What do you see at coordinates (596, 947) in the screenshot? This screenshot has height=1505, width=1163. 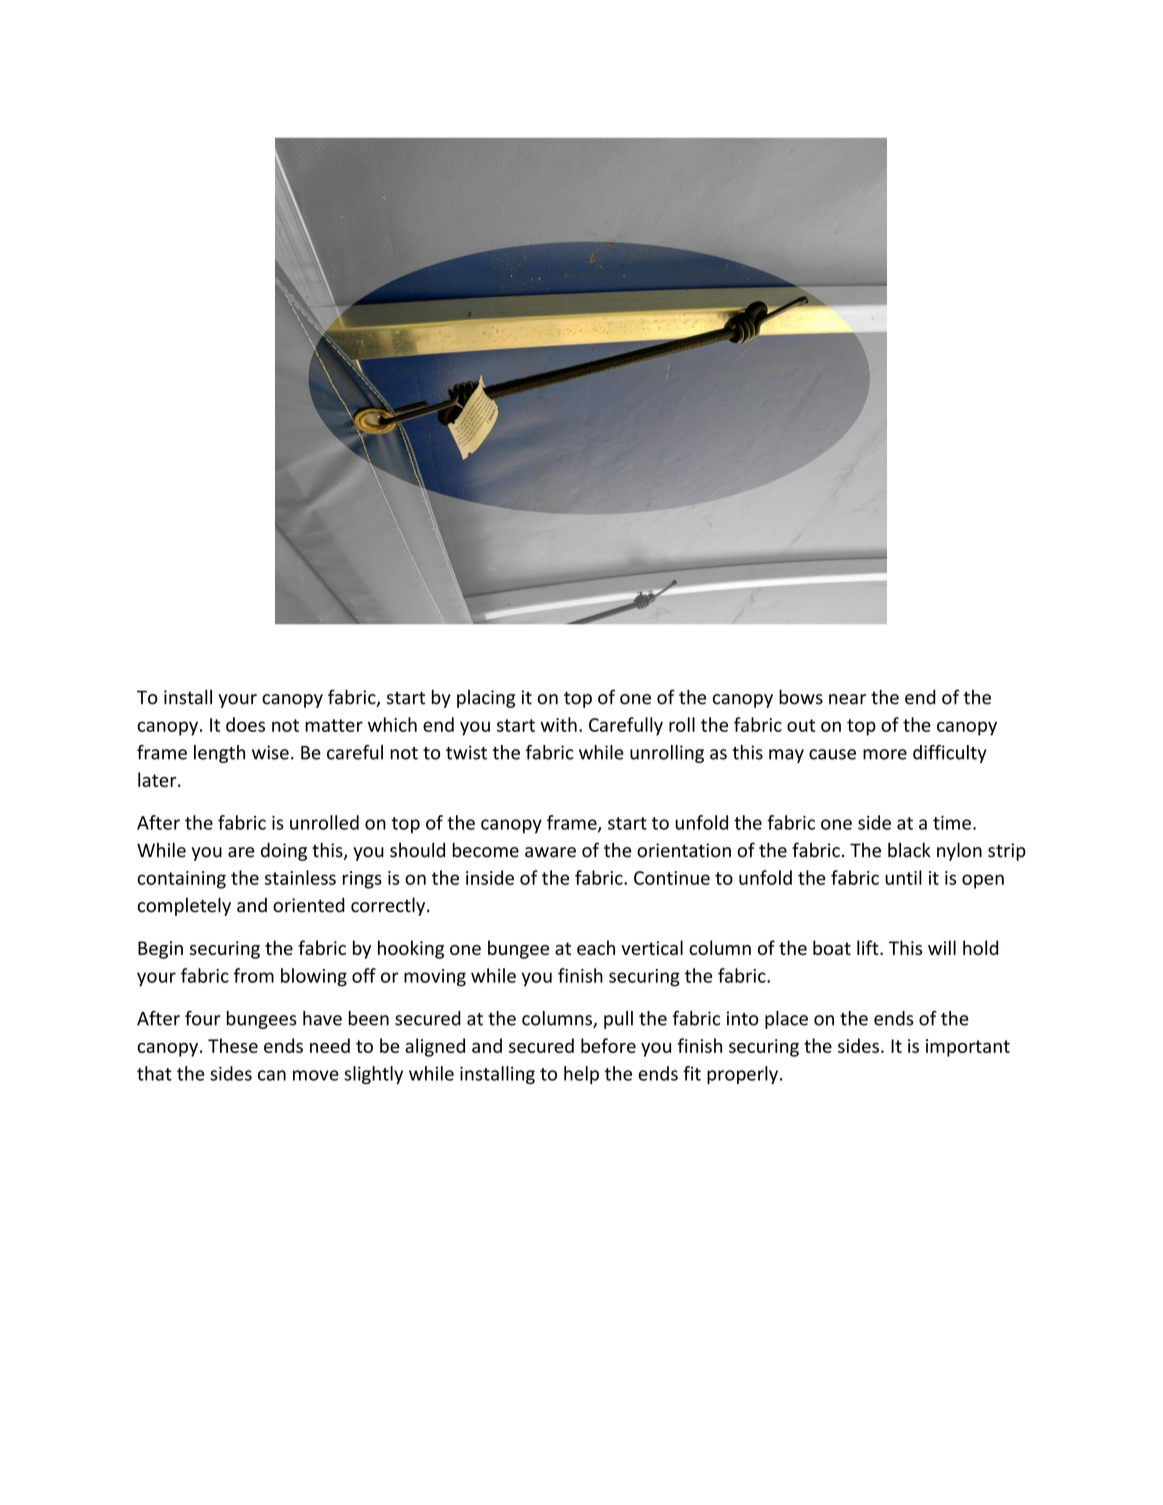 I see `each` at bounding box center [596, 947].
